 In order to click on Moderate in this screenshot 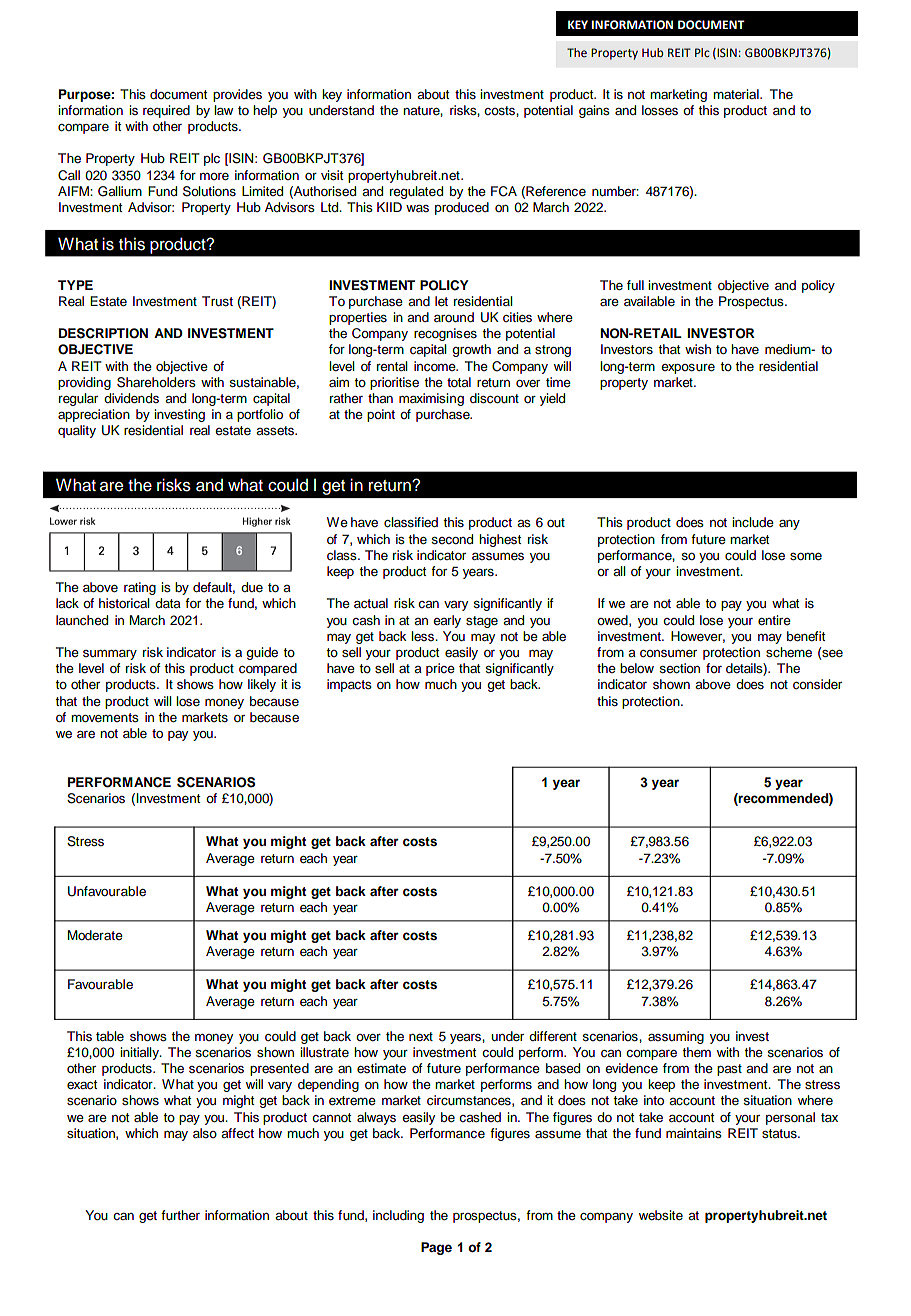, I will do `click(95, 935)`.
